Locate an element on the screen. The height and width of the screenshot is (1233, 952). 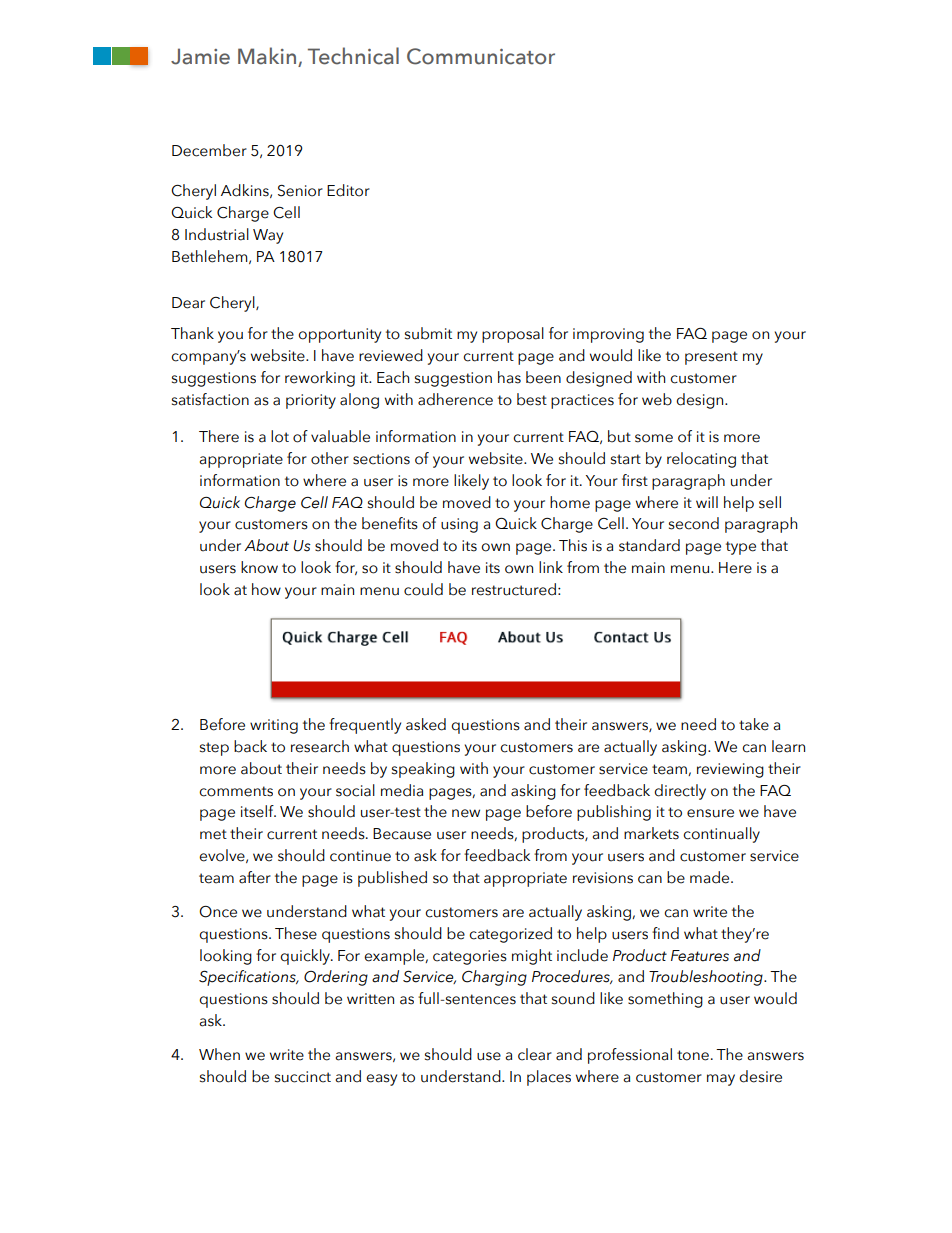
Communicator is located at coordinates (481, 56).
